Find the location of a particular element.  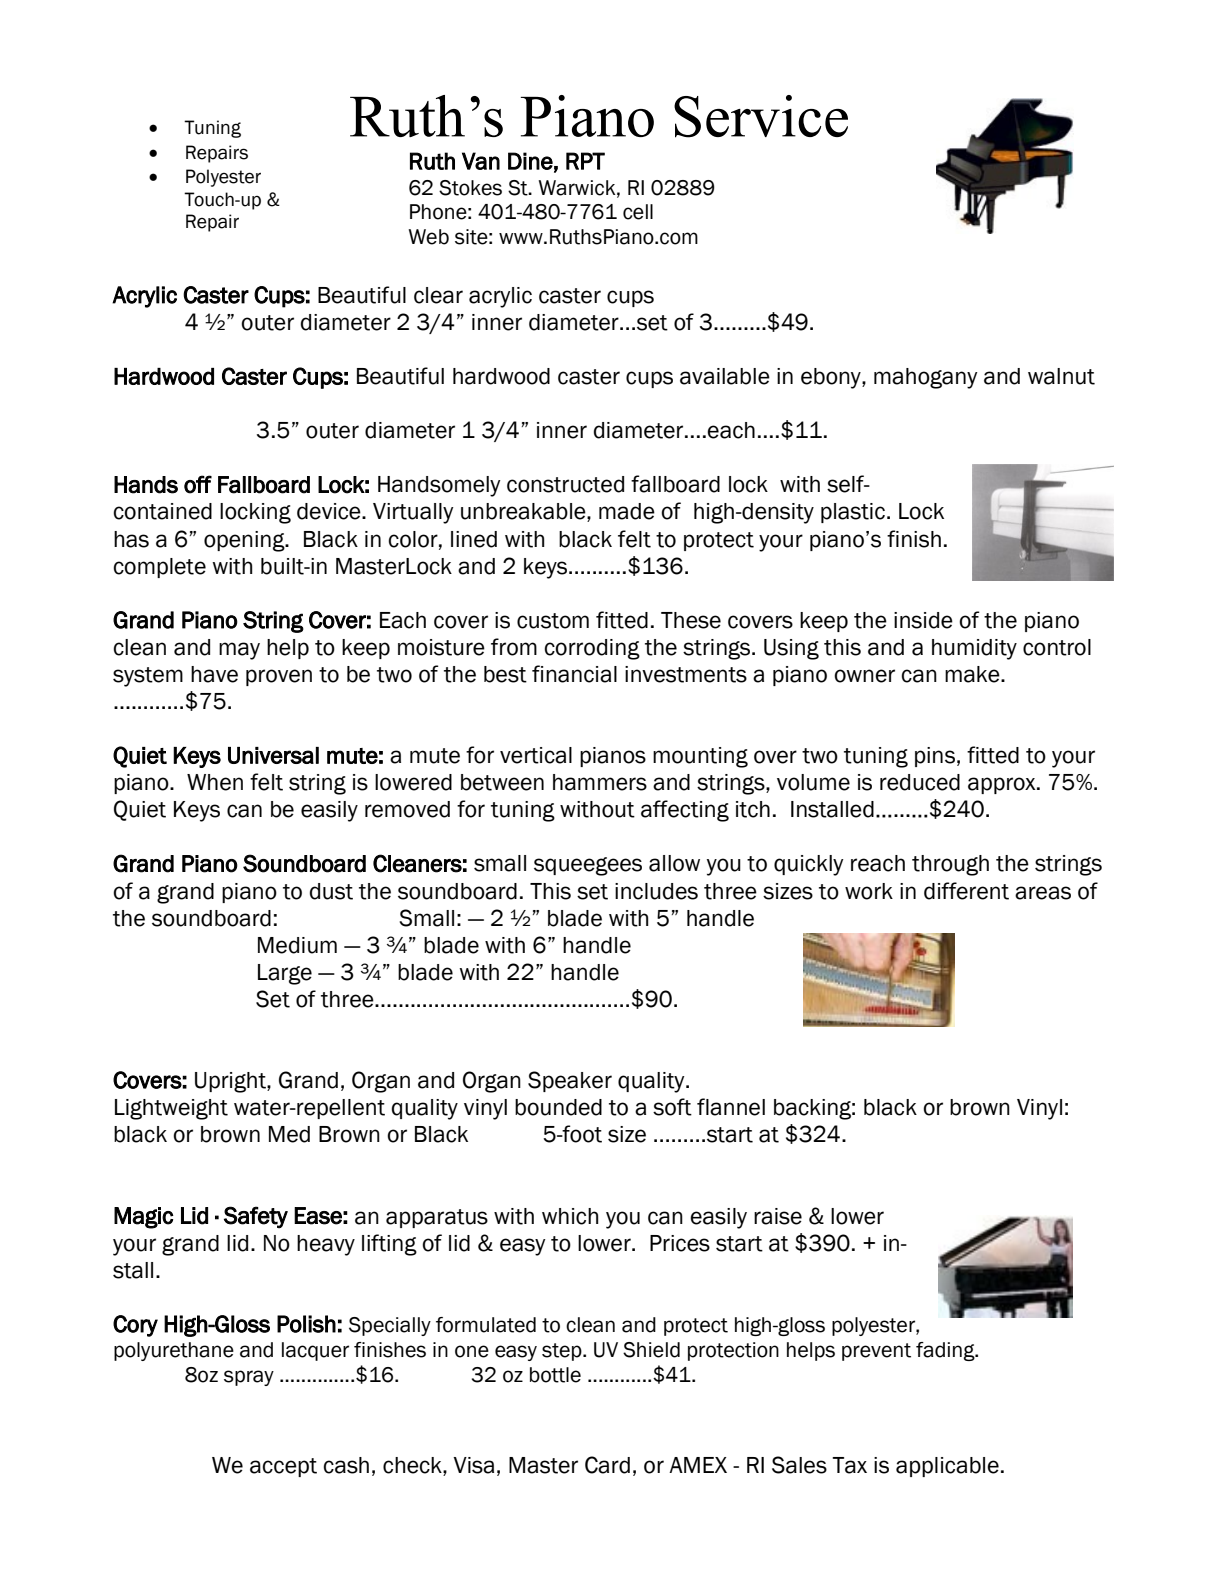

custom is located at coordinates (553, 621).
